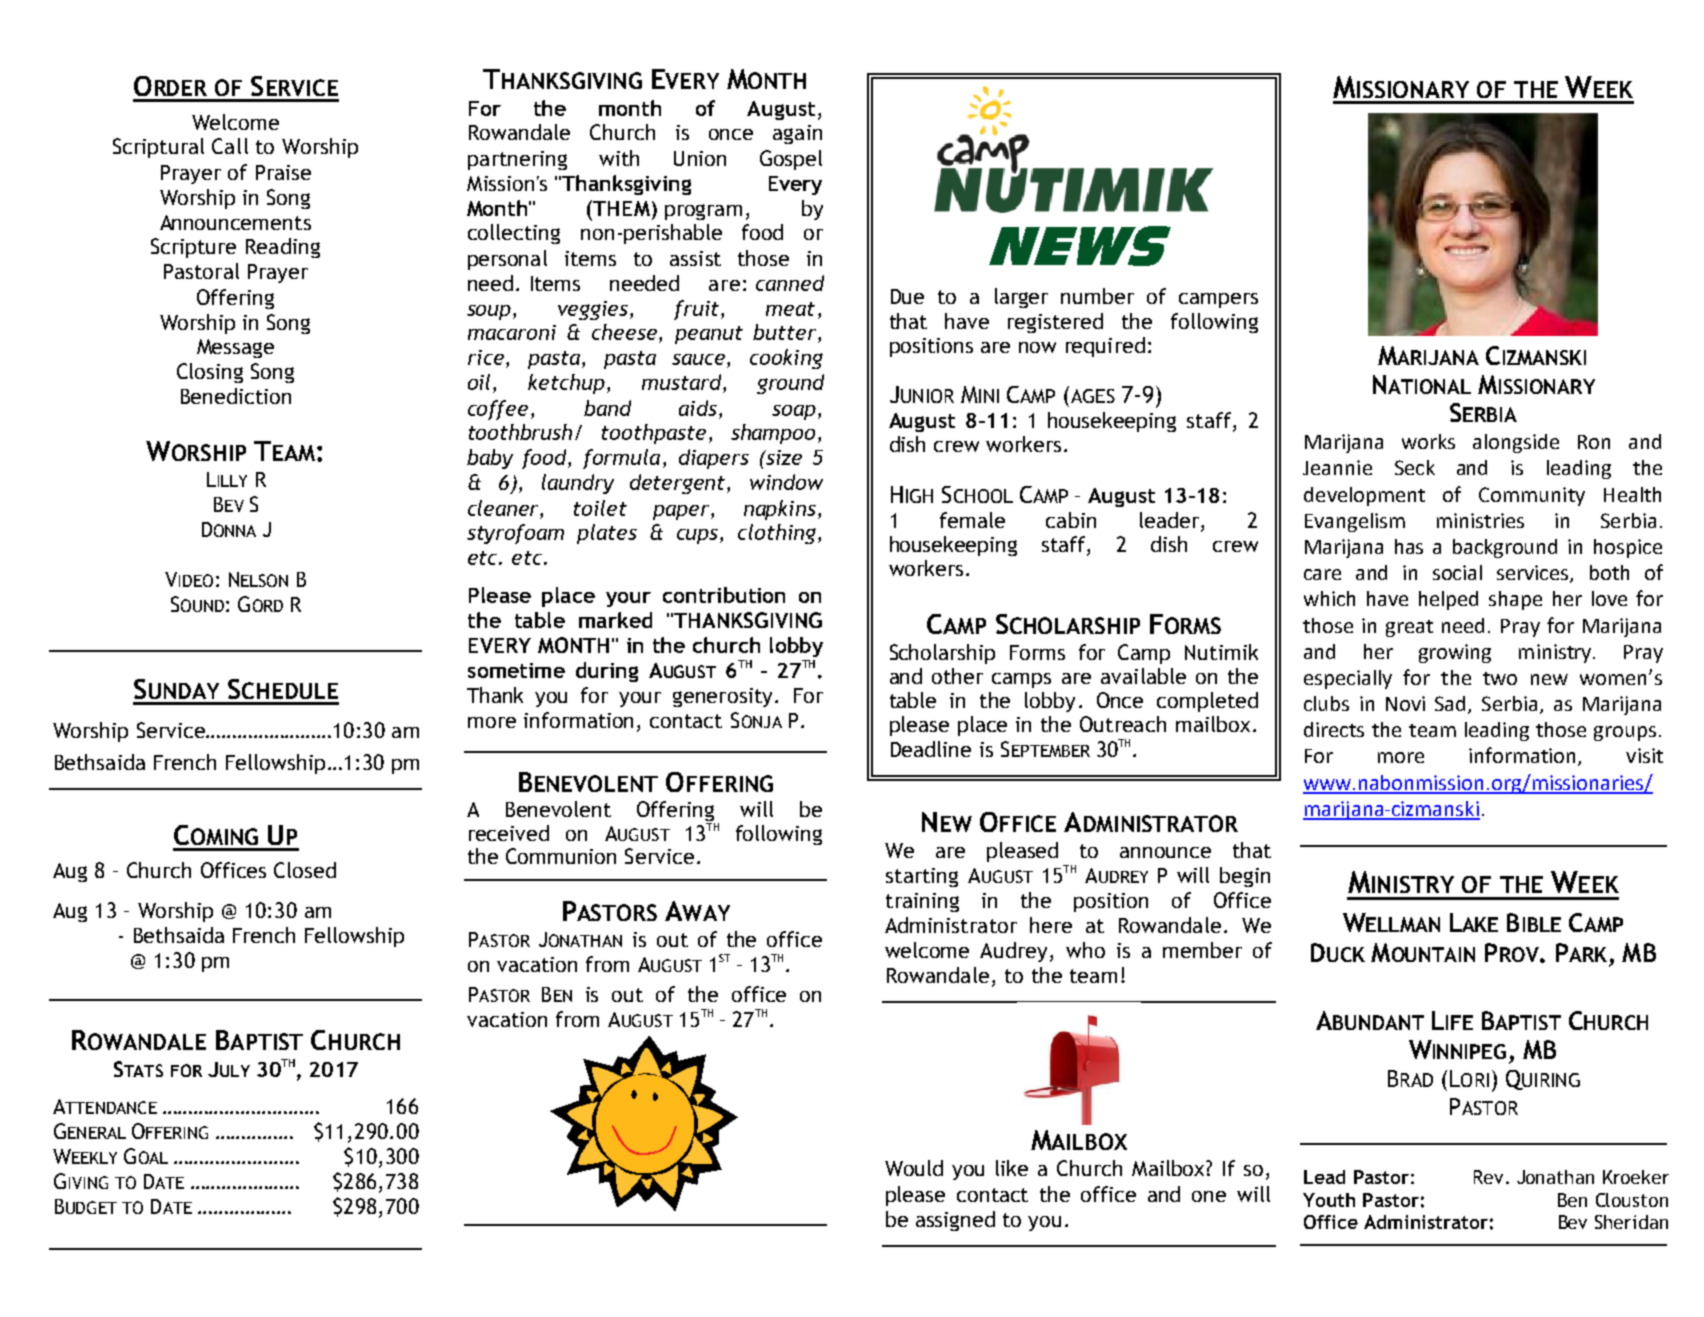 The image size is (1704, 1317). What do you see at coordinates (914, 1168) in the screenshot?
I see `Would` at bounding box center [914, 1168].
